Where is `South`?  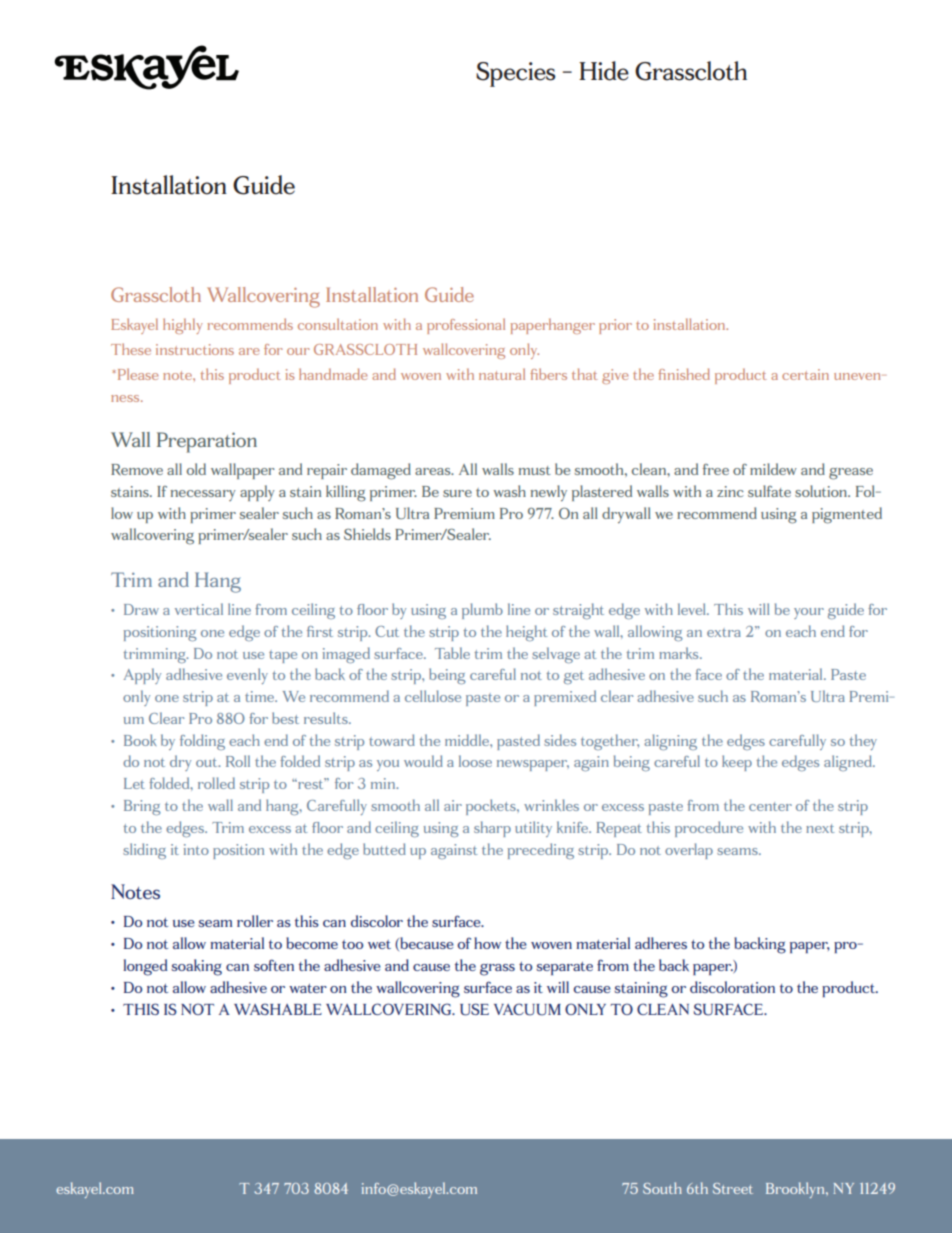
South is located at coordinates (662, 1188).
